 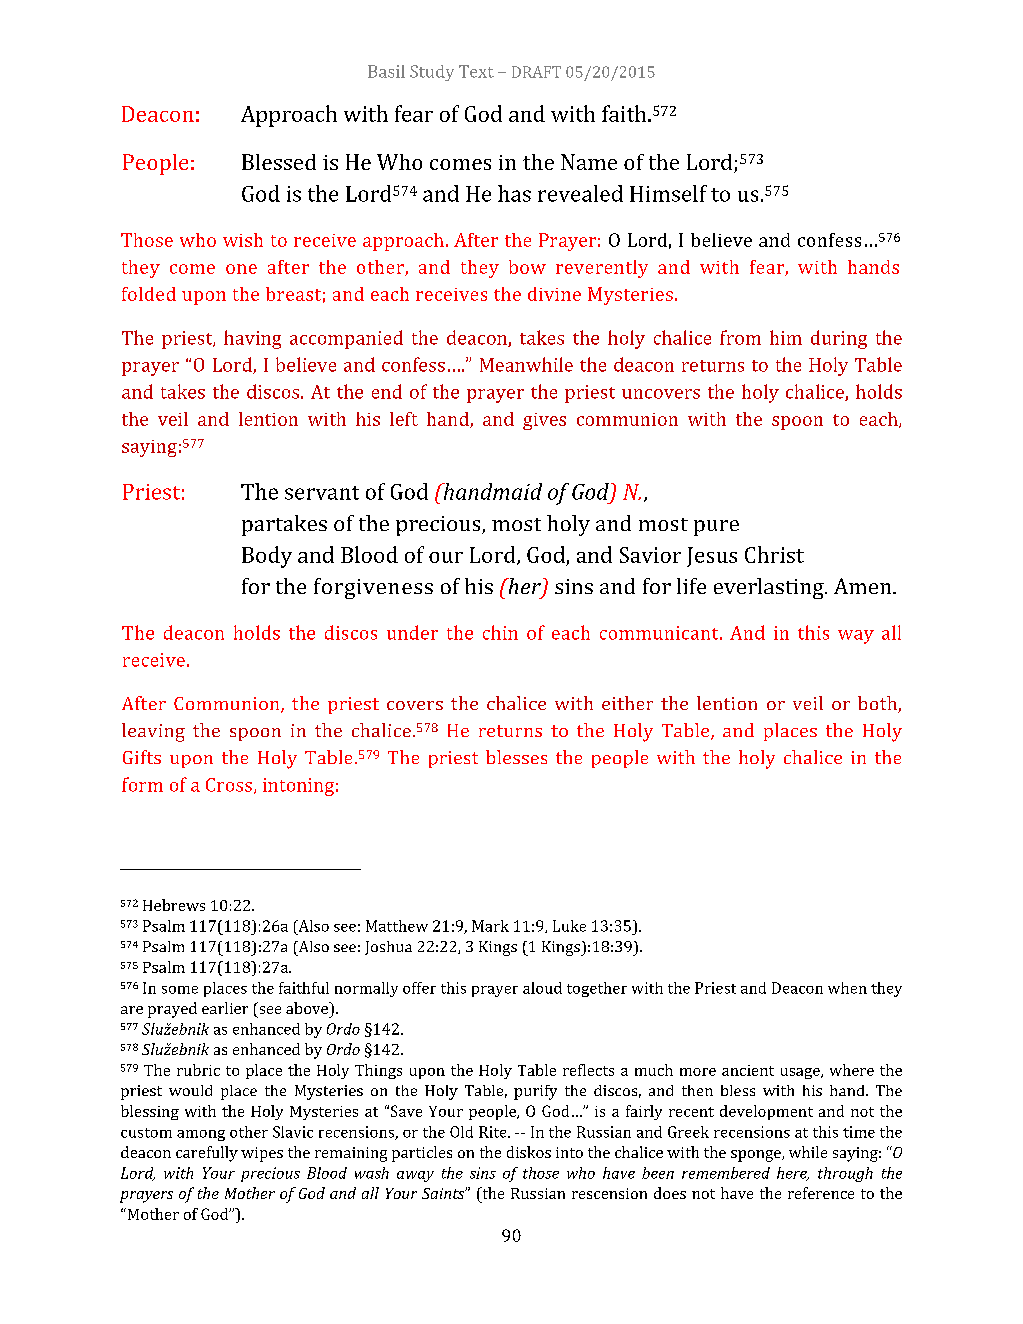 What do you see at coordinates (386, 71) in the image?
I see `Basil` at bounding box center [386, 71].
